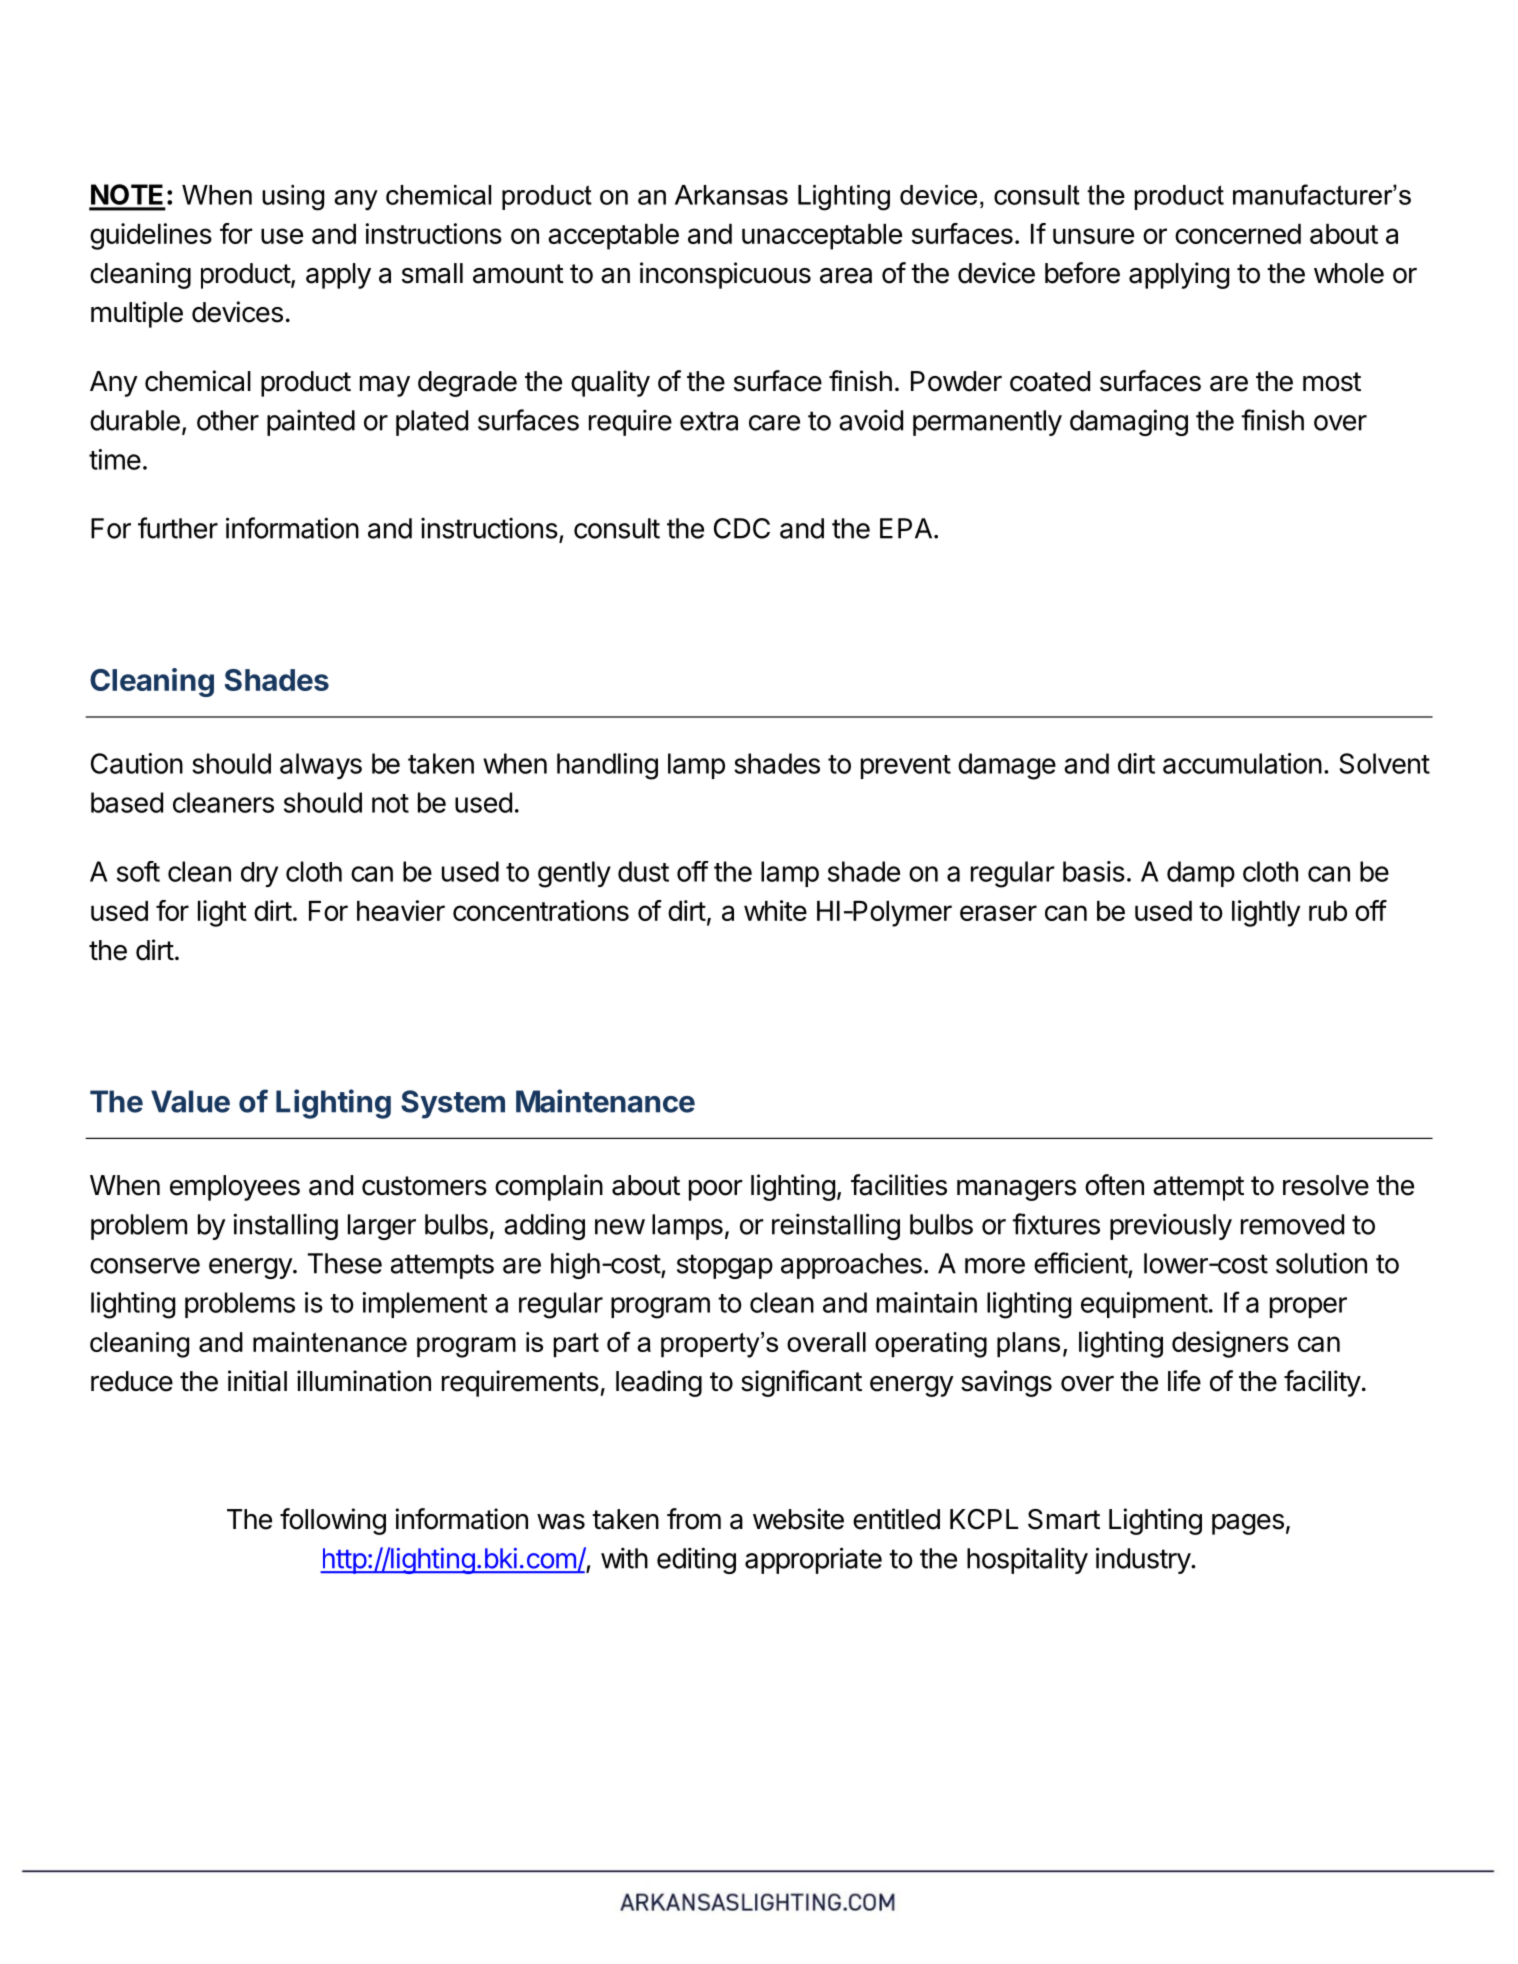  Describe the element at coordinates (235, 1188) in the page. I see `employees` at that location.
